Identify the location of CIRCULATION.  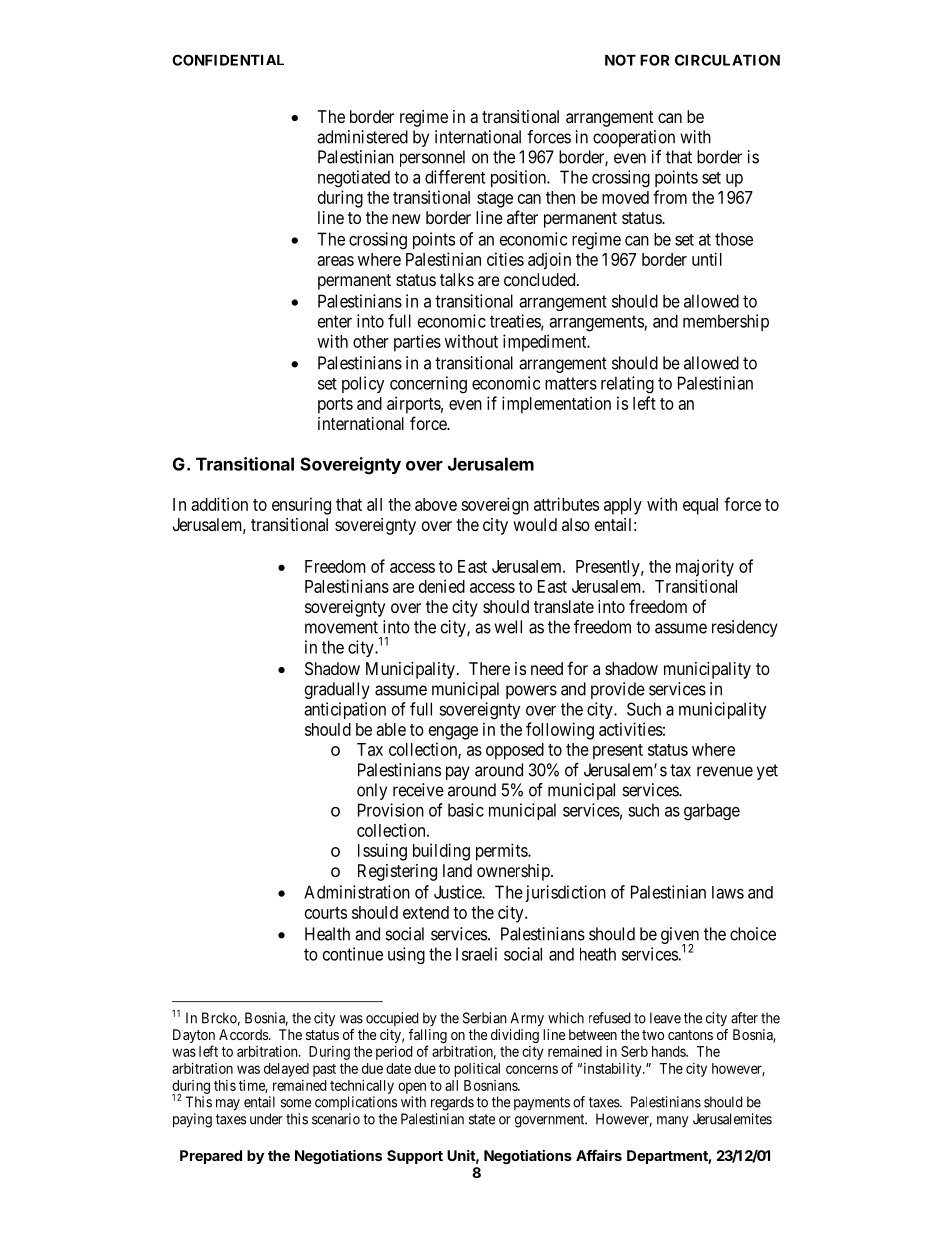
(727, 60).
